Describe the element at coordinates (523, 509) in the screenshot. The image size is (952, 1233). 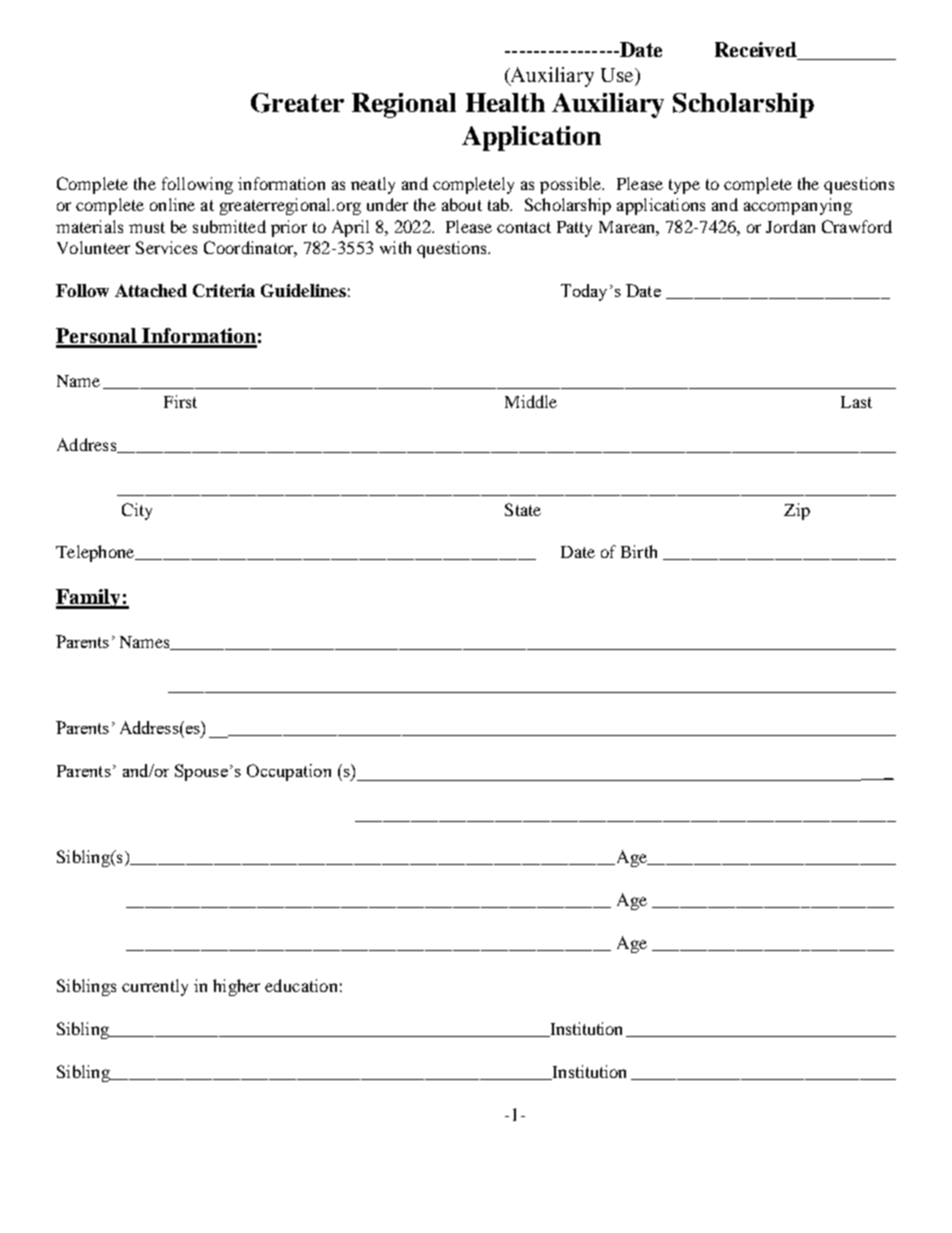
I see `State` at that location.
